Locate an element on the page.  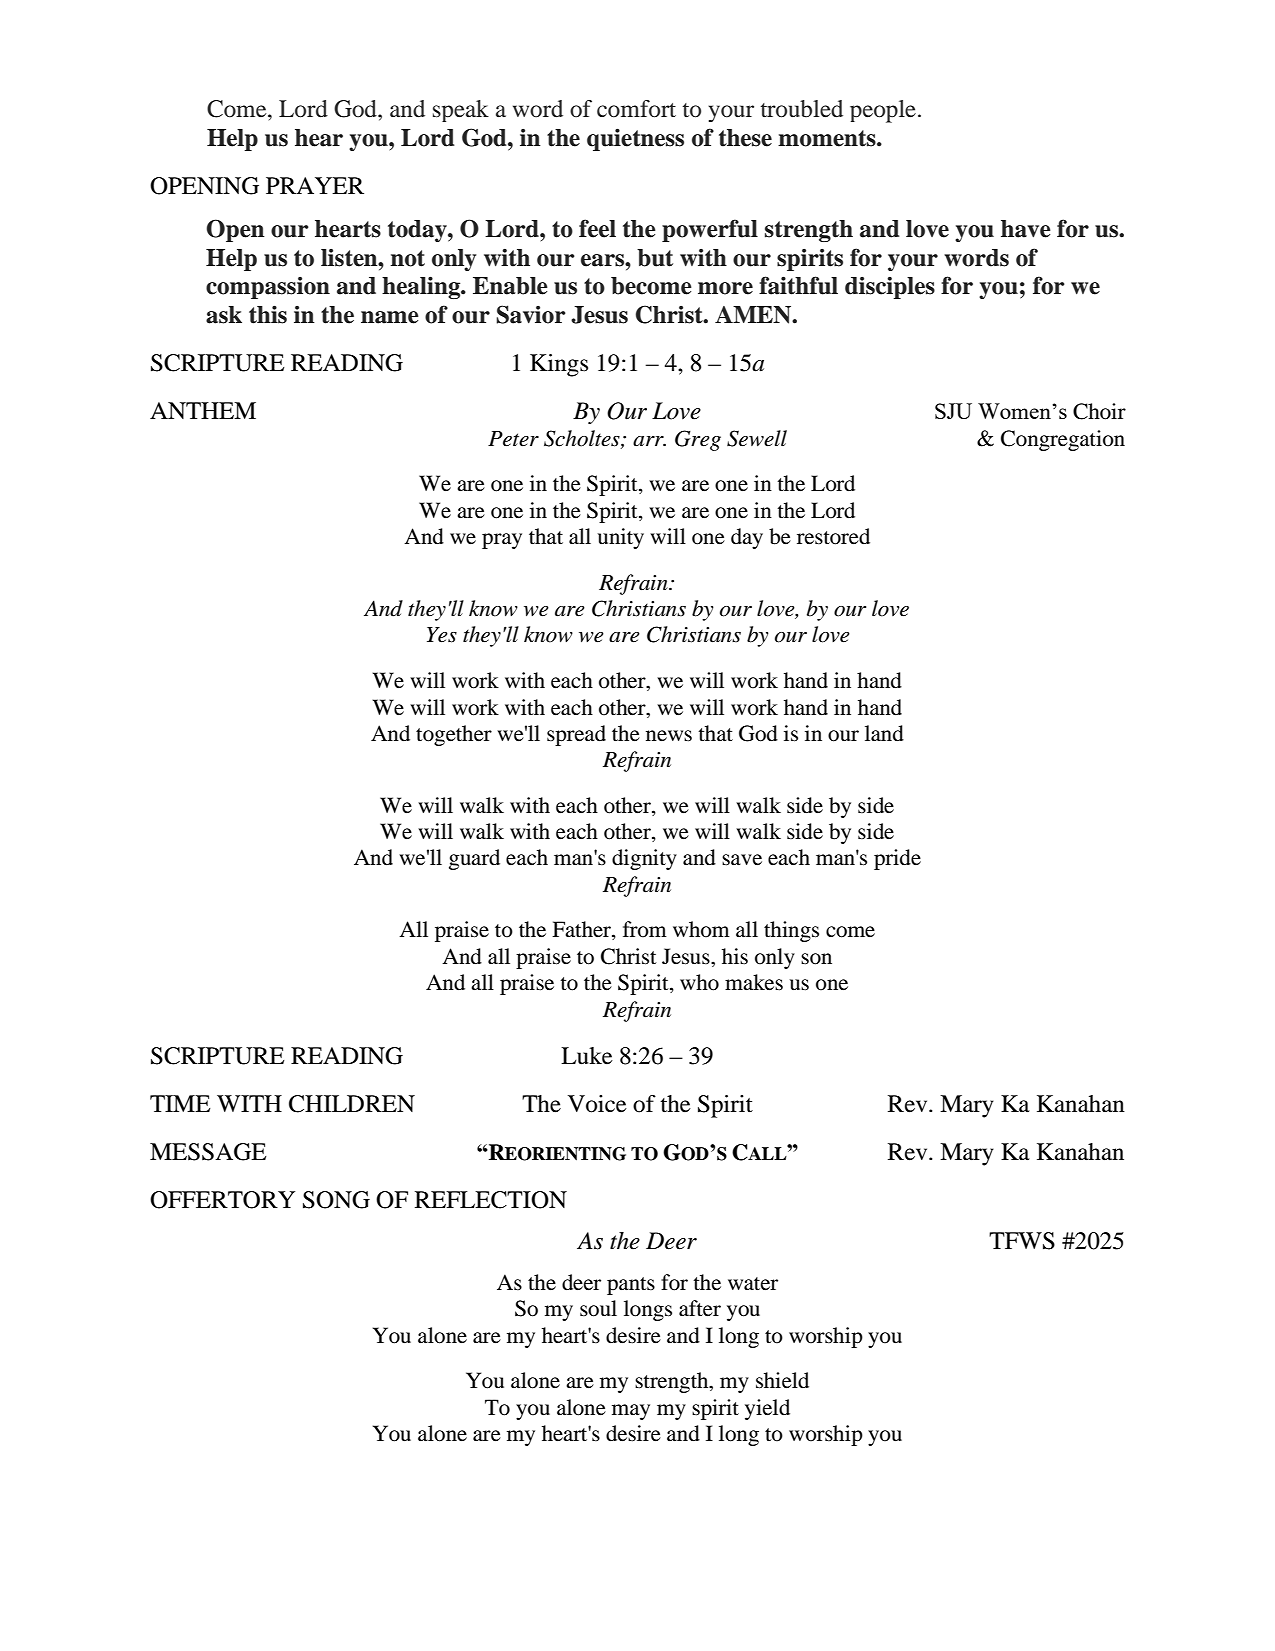
shield is located at coordinates (782, 1380).
